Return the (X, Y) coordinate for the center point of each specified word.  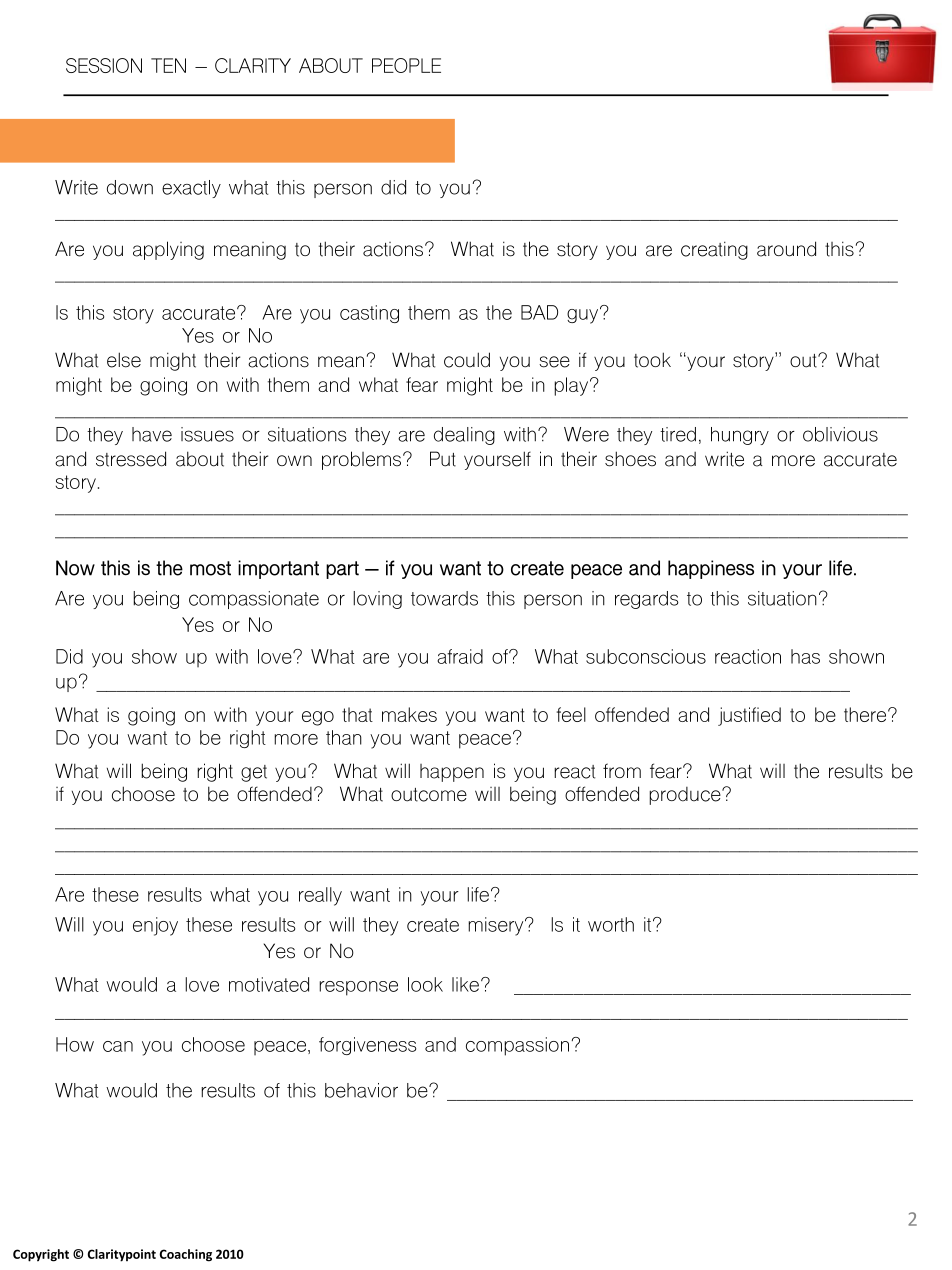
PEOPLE (406, 65)
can (118, 1046)
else (124, 360)
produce (686, 796)
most (210, 568)
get (254, 773)
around (786, 249)
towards (444, 598)
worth (611, 924)
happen (452, 773)
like (465, 984)
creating (714, 250)
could (467, 360)
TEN (168, 65)
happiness (711, 569)
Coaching (186, 1255)
